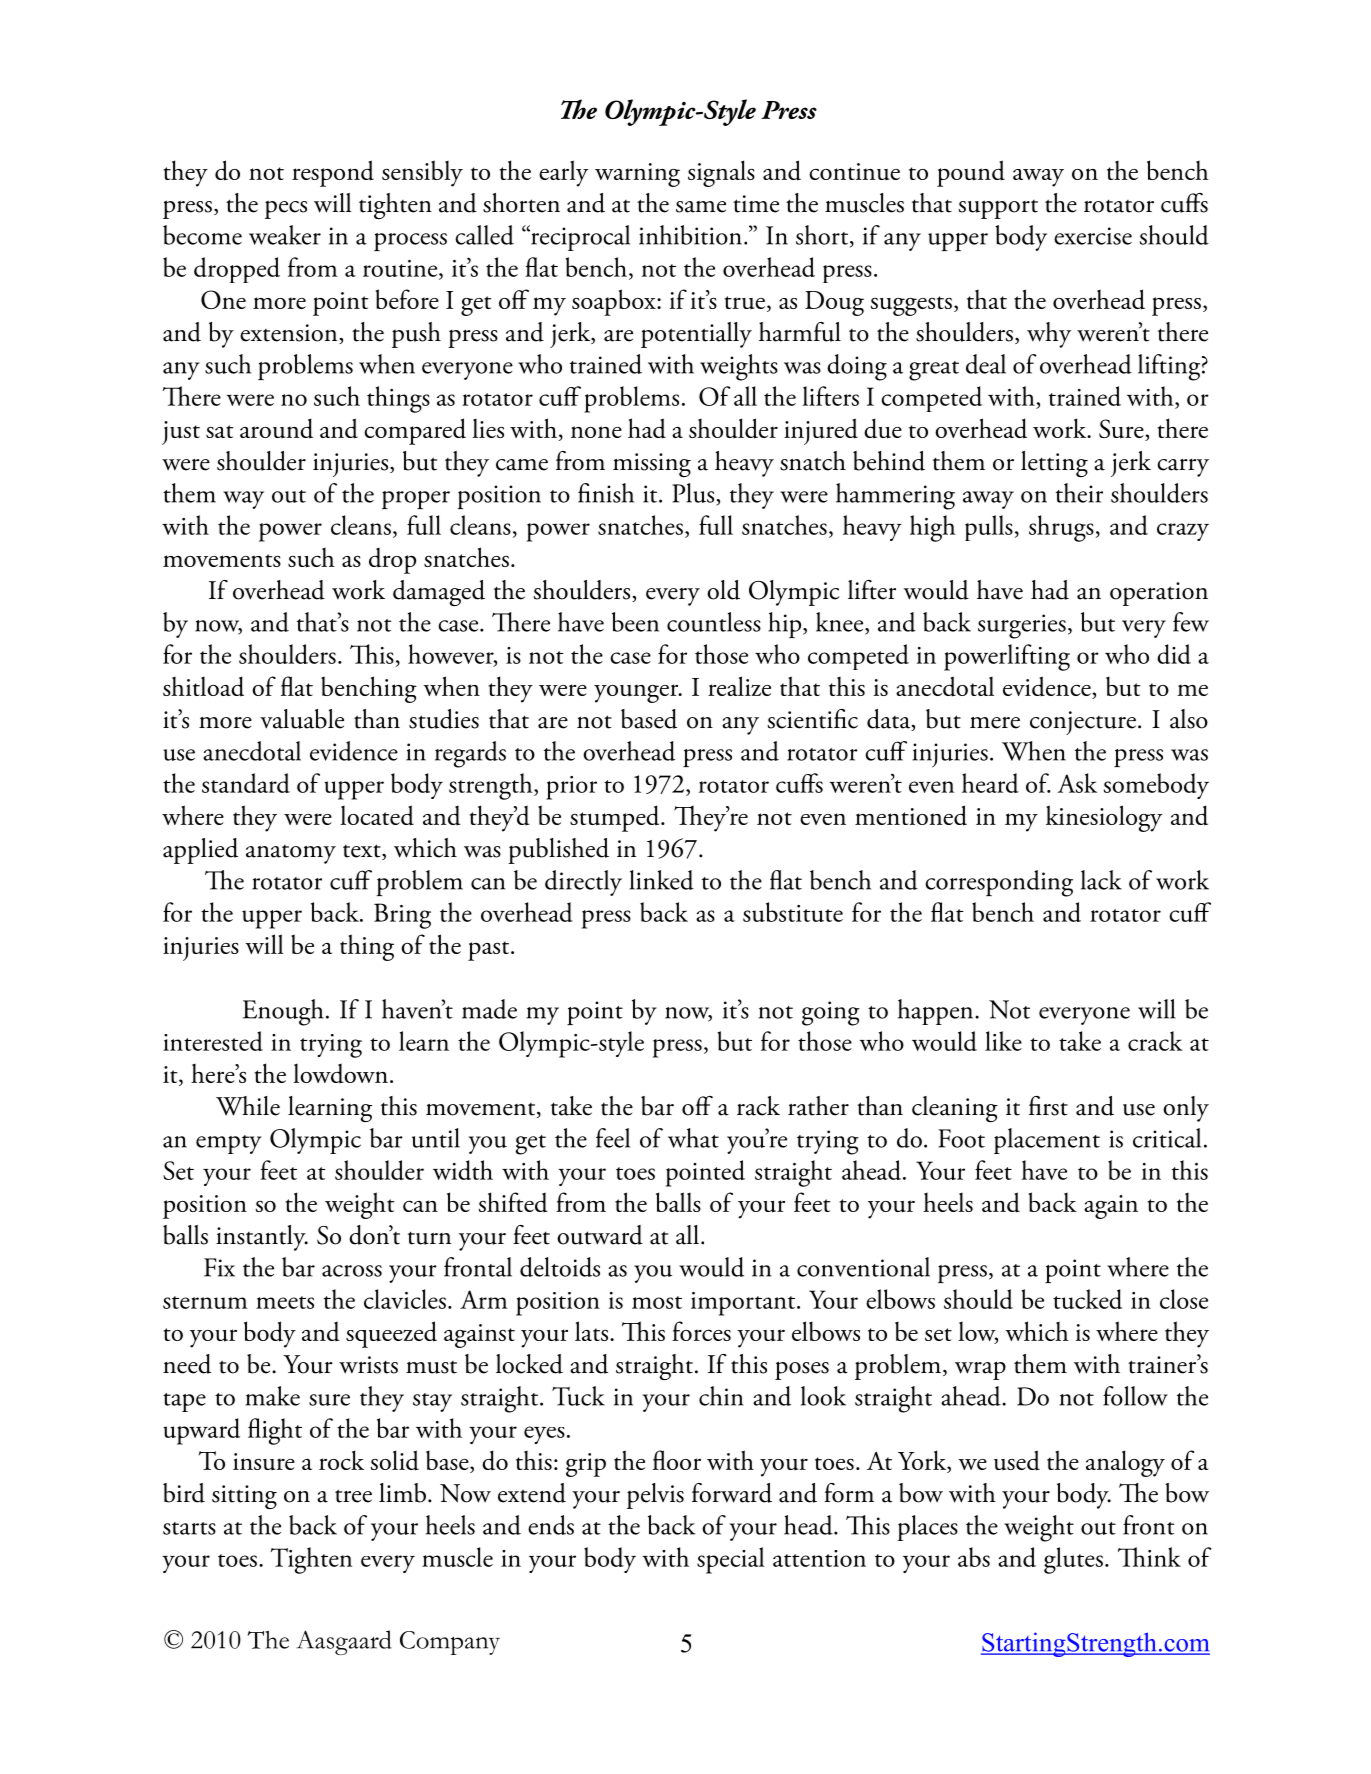 The width and height of the page is (1371, 1774). Describe the element at coordinates (291, 854) in the page. I see `anatomy` at that location.
